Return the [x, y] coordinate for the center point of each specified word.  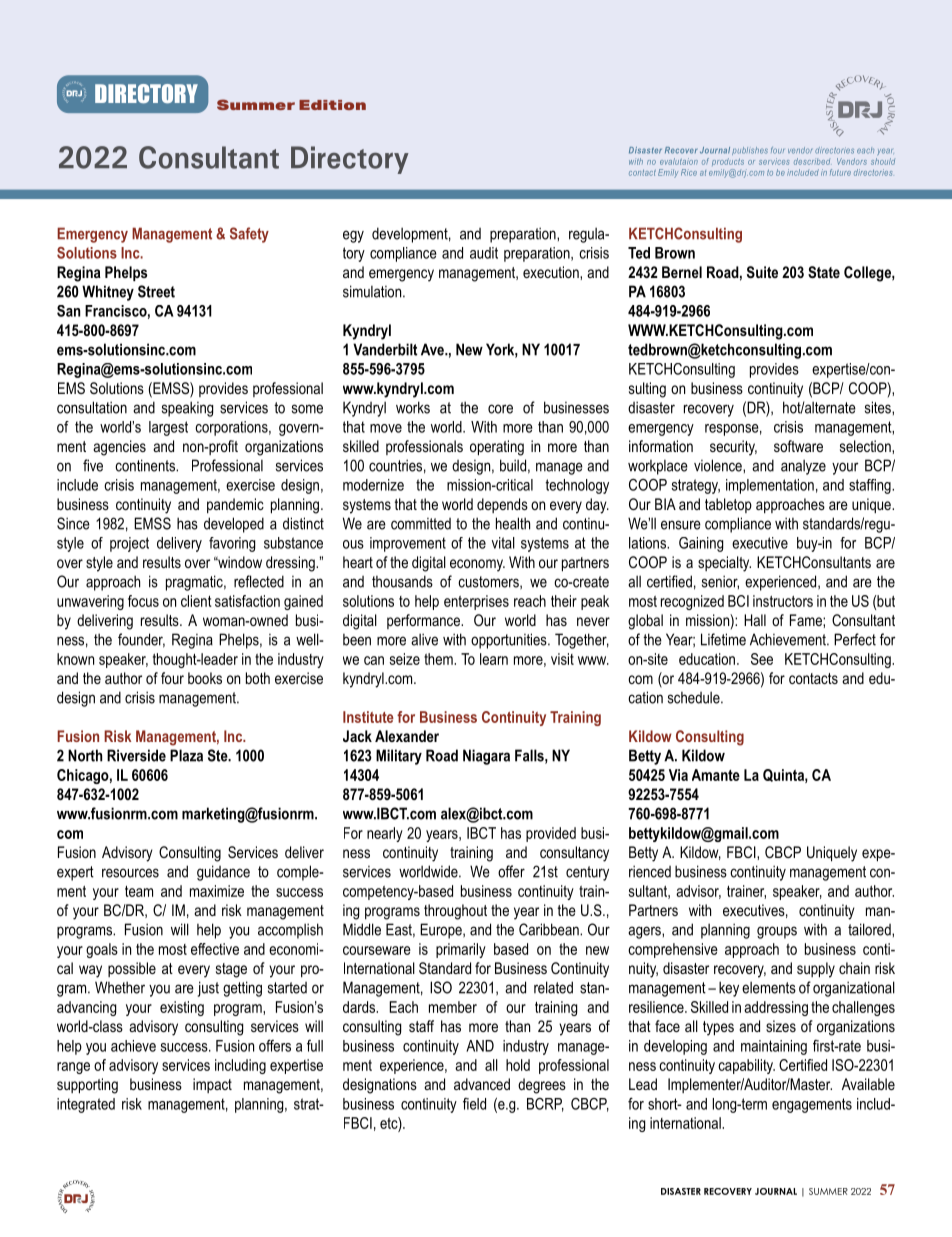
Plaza [186, 755]
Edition [332, 105]
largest [168, 428]
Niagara [486, 757]
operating [497, 448]
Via [678, 775]
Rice [689, 172]
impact [212, 1085]
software [798, 446]
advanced [482, 1084]
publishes [750, 151]
